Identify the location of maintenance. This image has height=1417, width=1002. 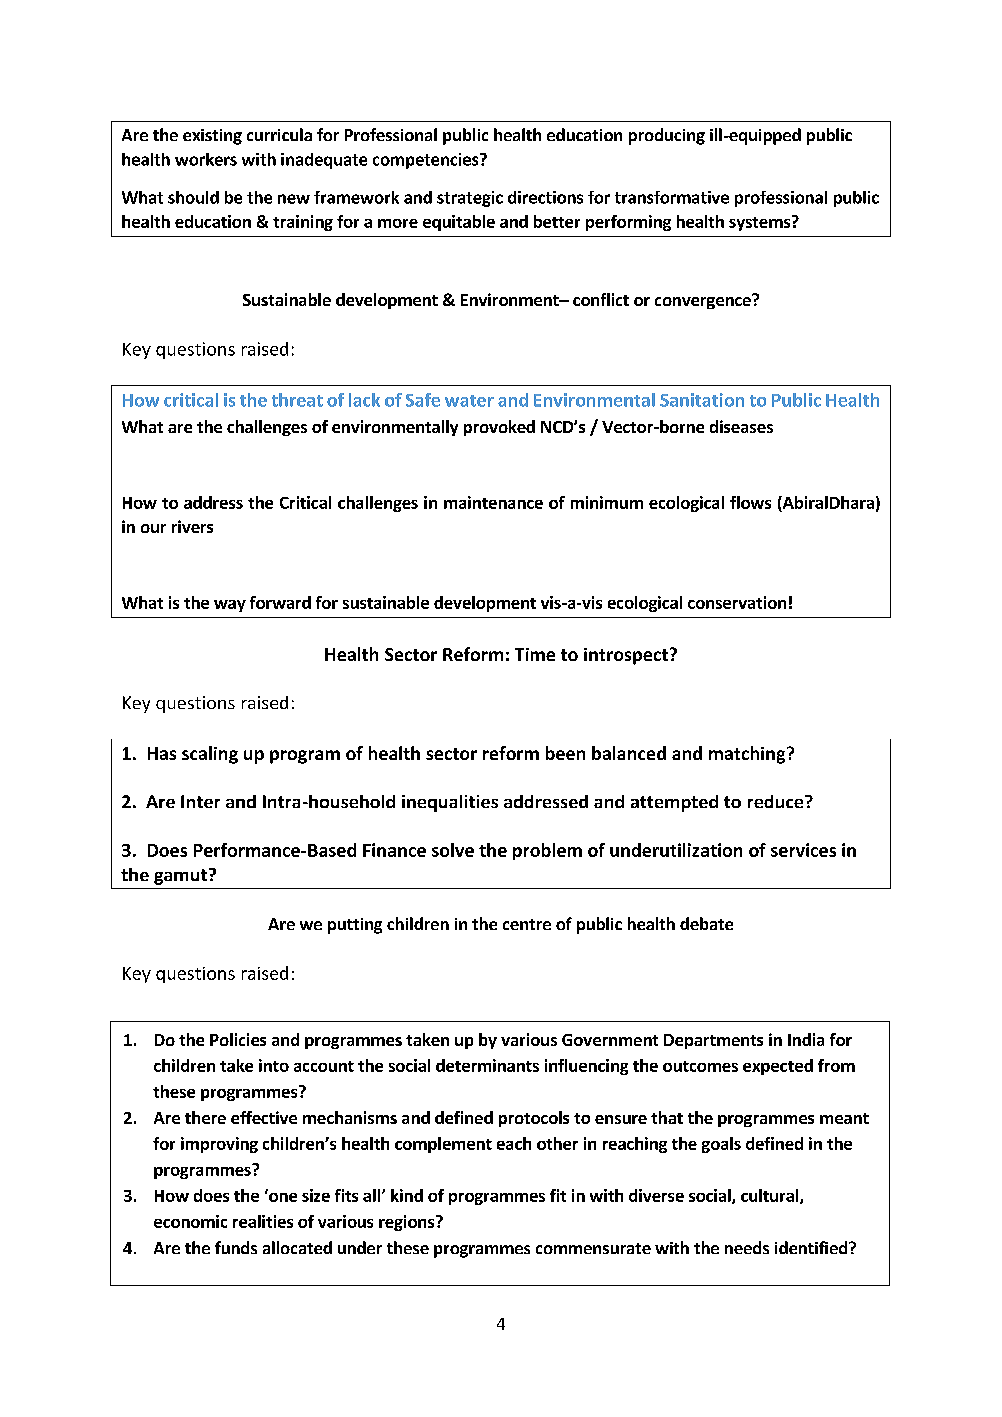
(493, 502).
